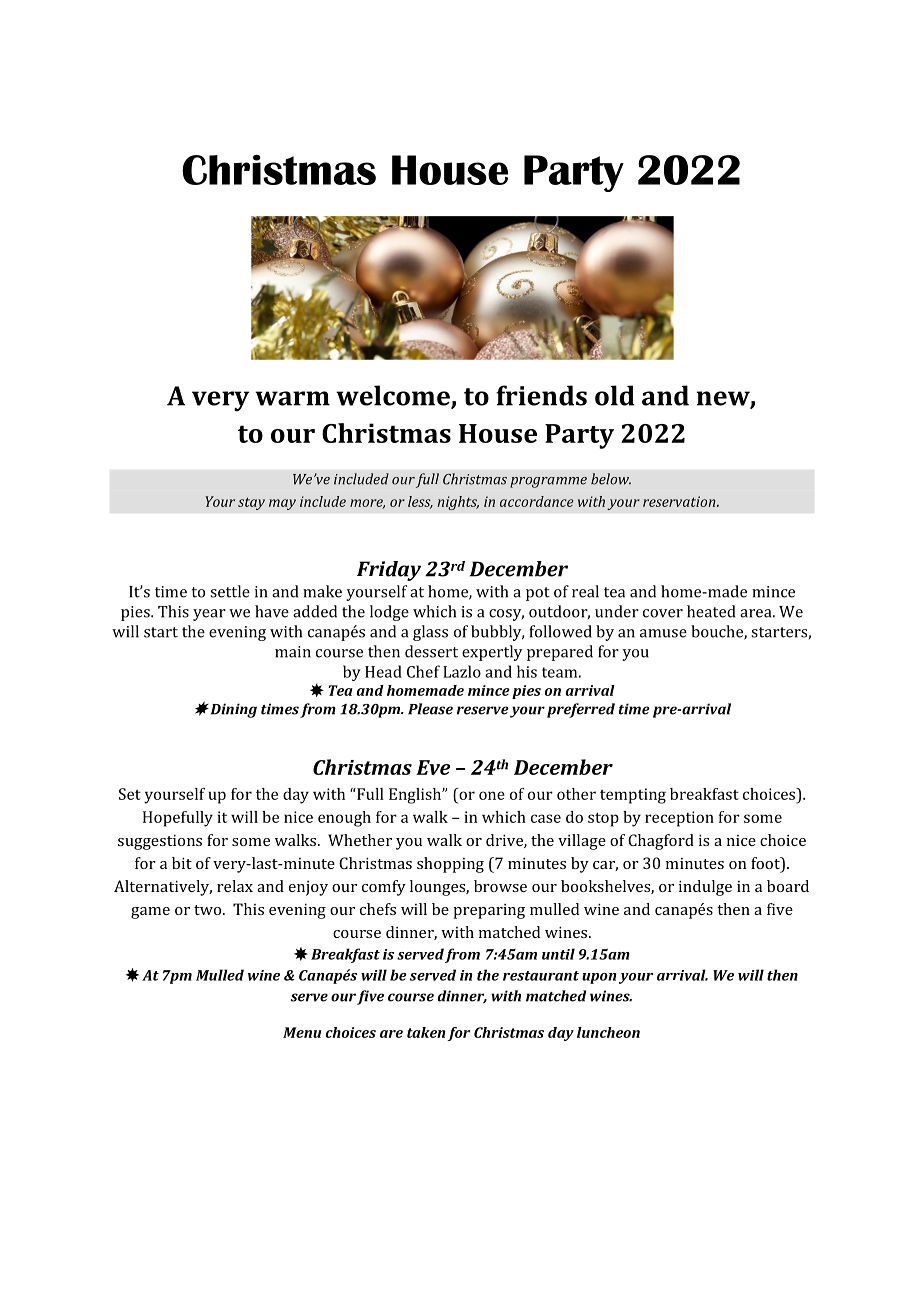 The height and width of the screenshot is (1308, 924). What do you see at coordinates (615, 395) in the screenshot?
I see `old` at bounding box center [615, 395].
